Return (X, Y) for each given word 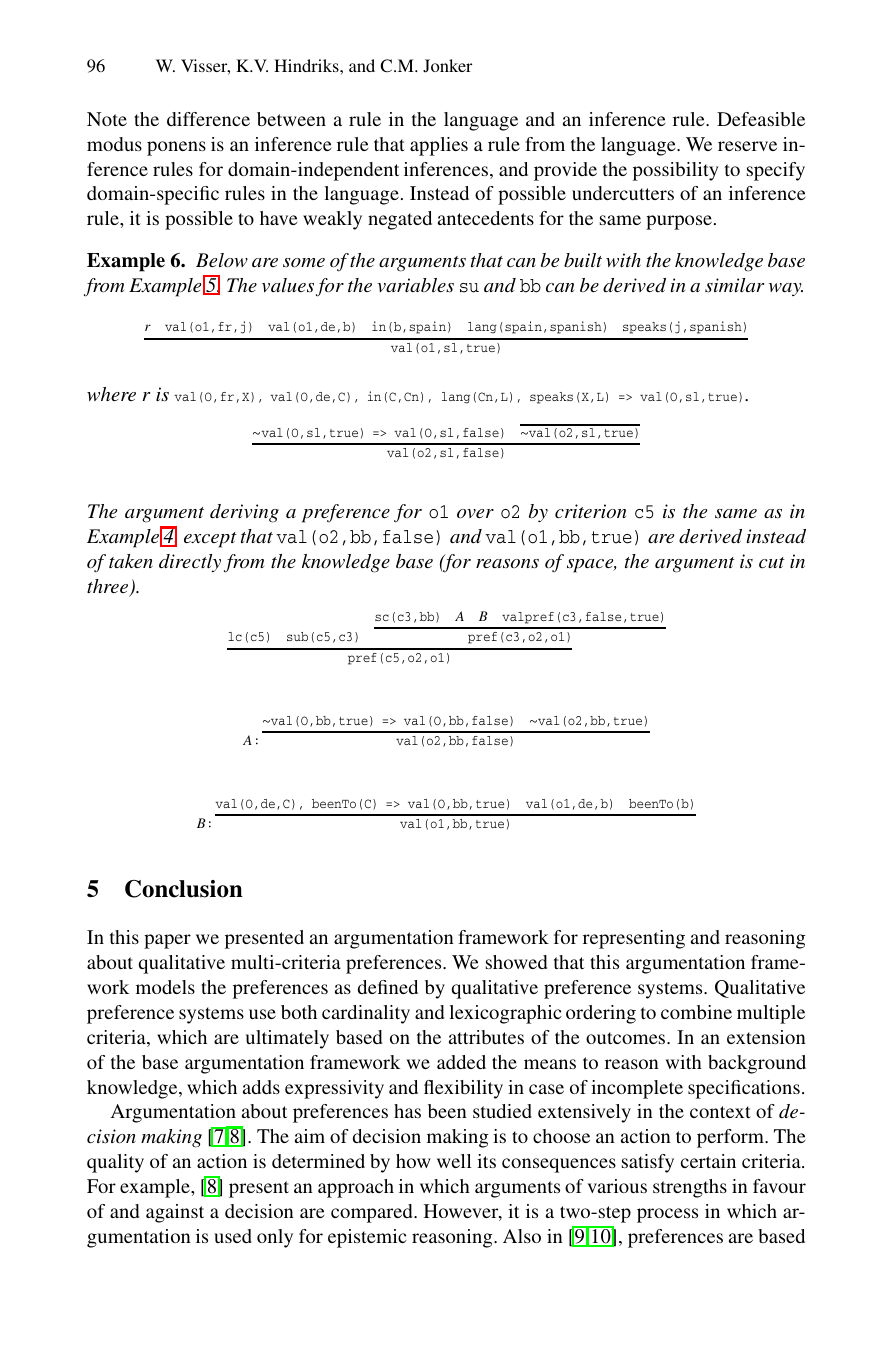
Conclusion (184, 889)
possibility (675, 171)
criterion (590, 511)
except (210, 540)
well (454, 1161)
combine (696, 1012)
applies (439, 146)
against (175, 1213)
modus (114, 144)
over (475, 513)
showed (516, 962)
